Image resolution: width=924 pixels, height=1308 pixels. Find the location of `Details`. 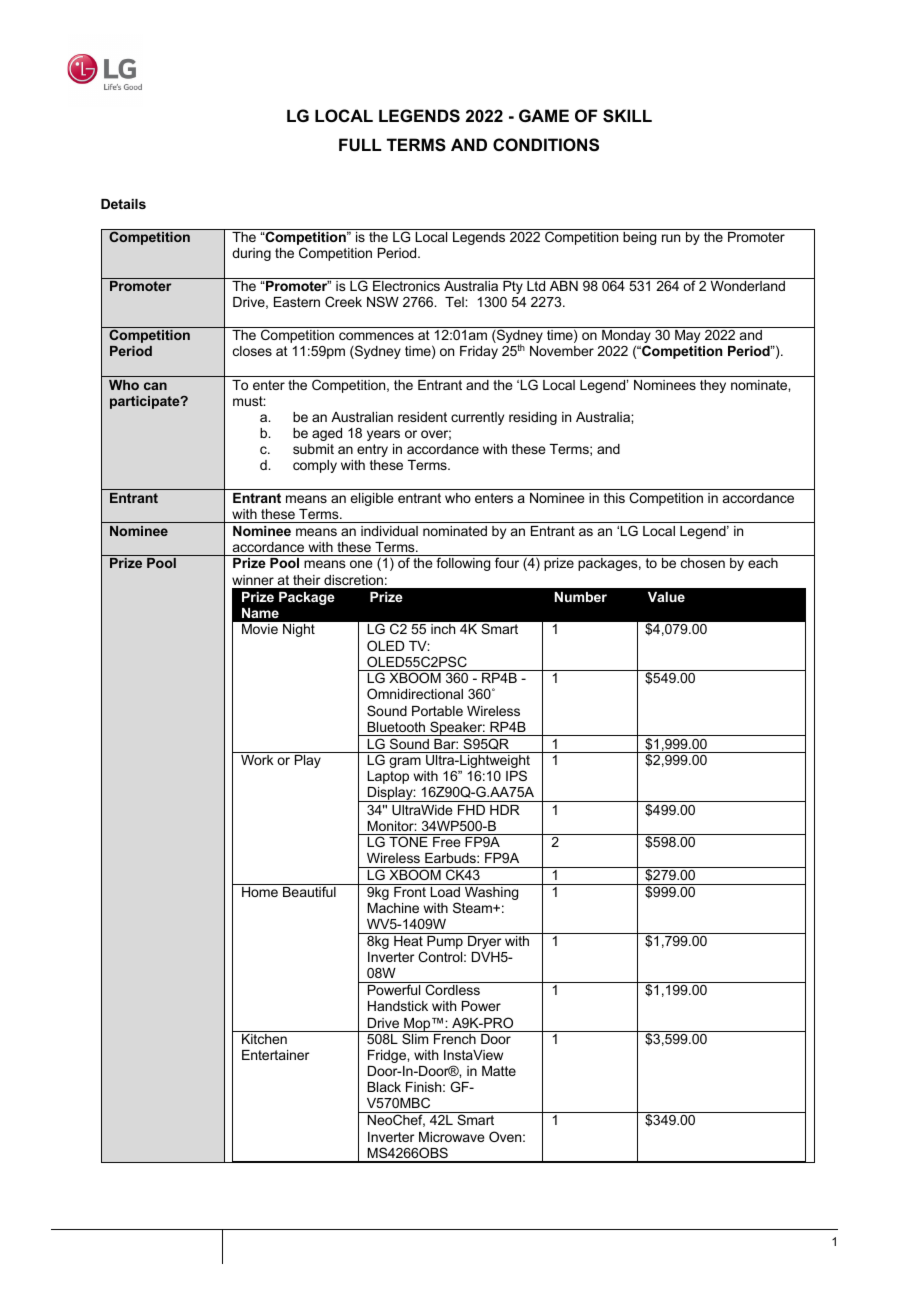

Details is located at coordinates (123, 204).
